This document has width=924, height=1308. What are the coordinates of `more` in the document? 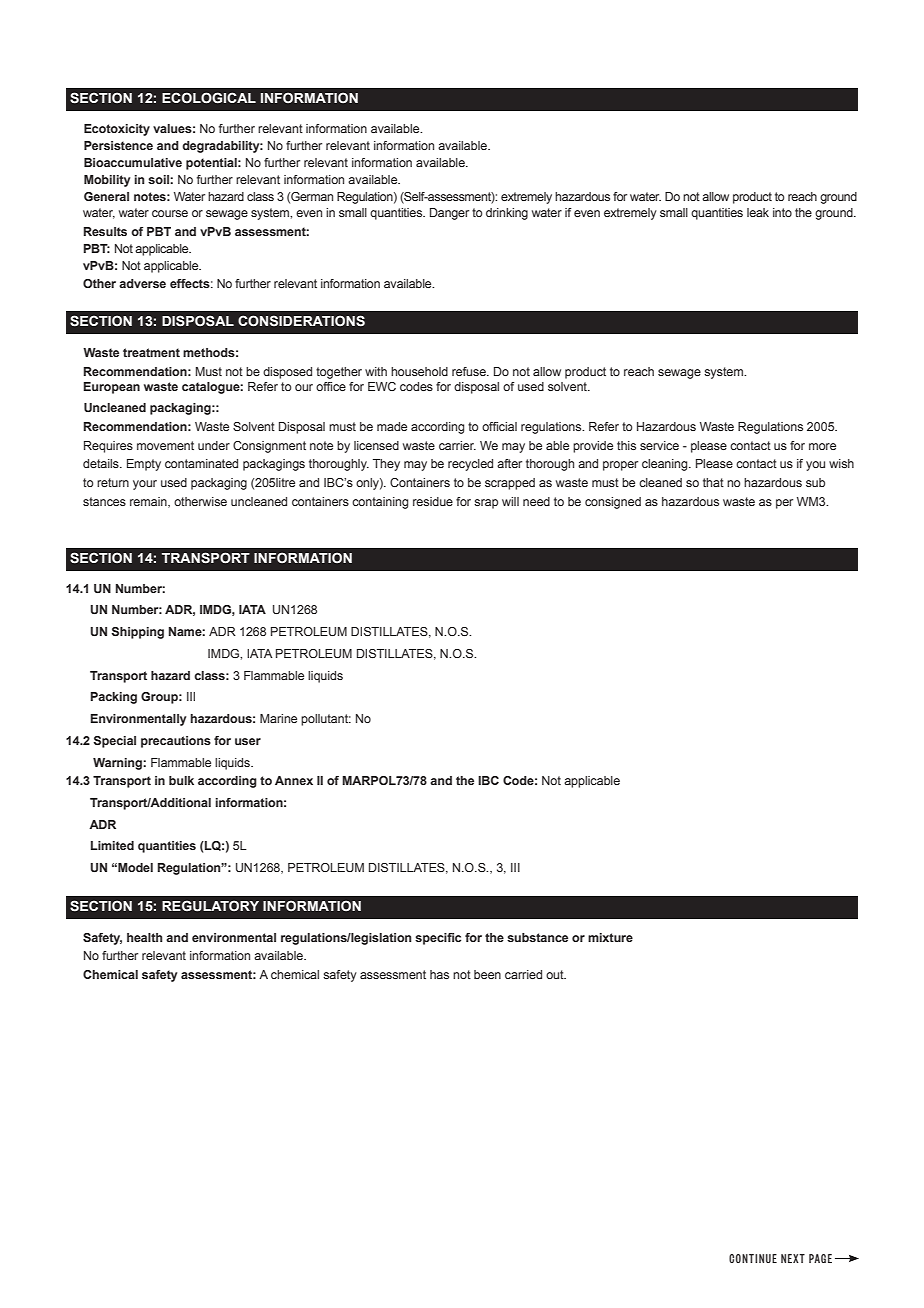 It's located at (822, 446).
